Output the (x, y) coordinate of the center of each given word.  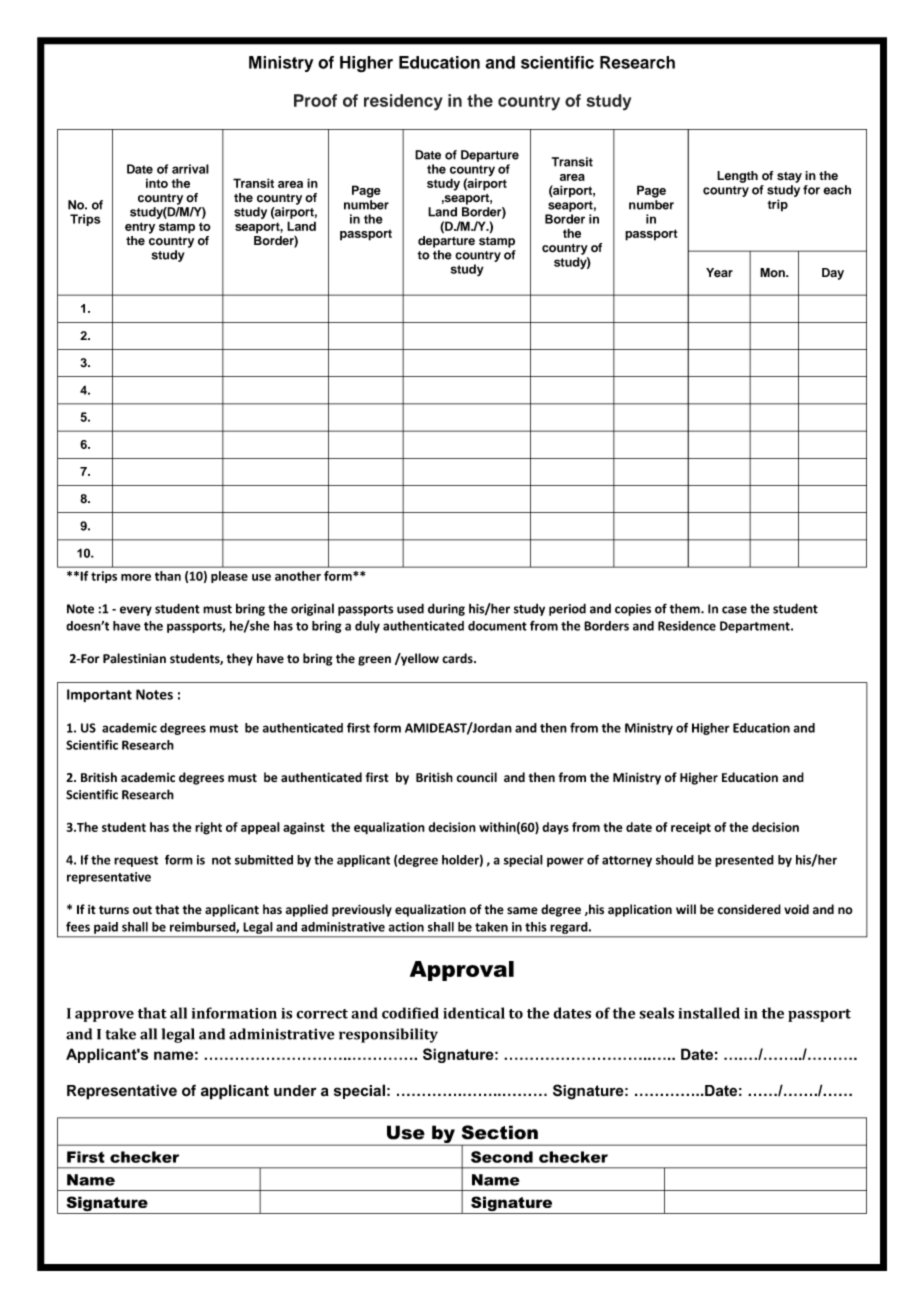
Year (719, 273)
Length (737, 177)
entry (140, 228)
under (295, 1090)
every (136, 611)
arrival (190, 169)
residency (403, 102)
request (136, 861)
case (734, 610)
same (522, 911)
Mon (773, 272)
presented (744, 861)
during (446, 609)
